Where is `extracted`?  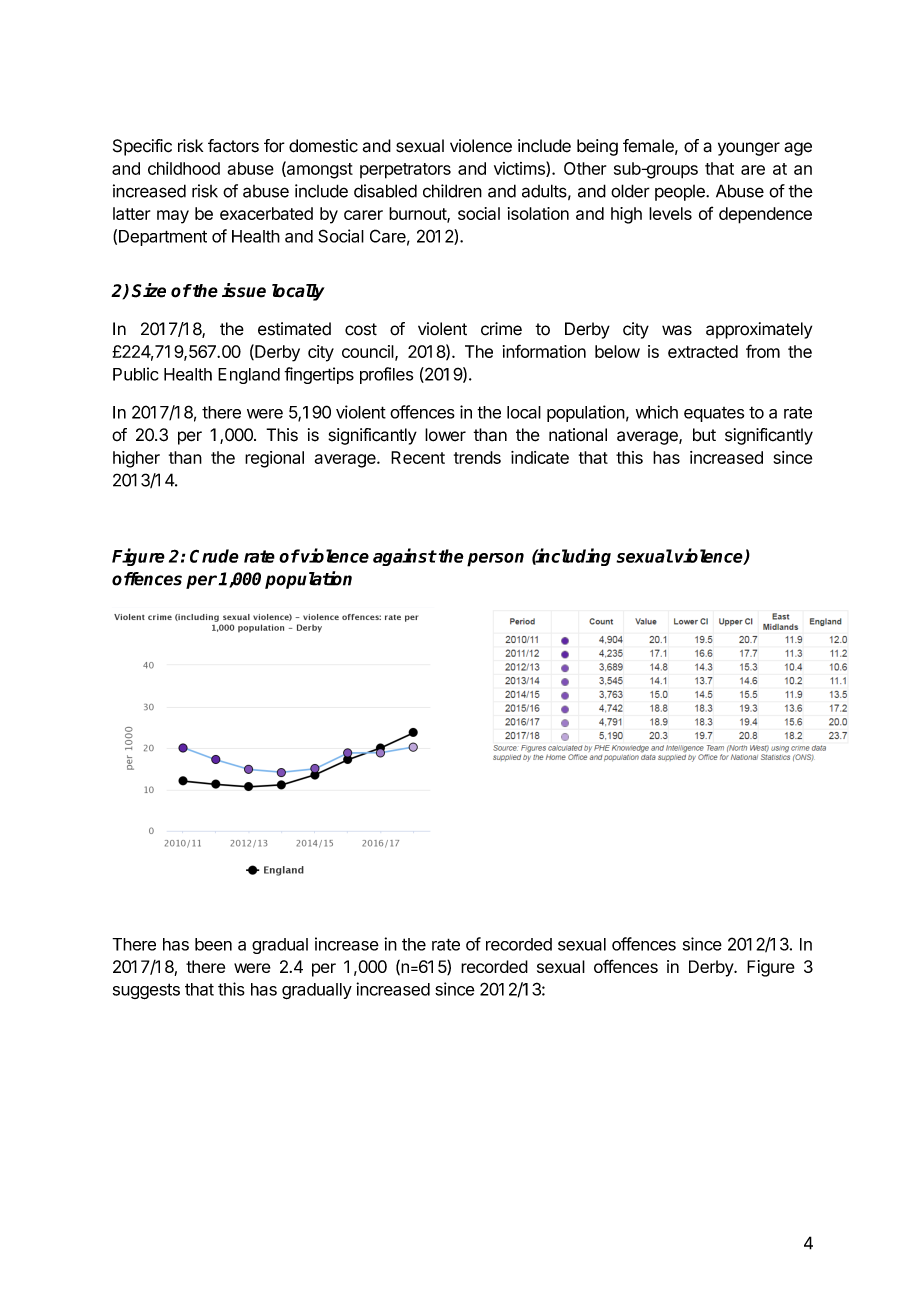
extracted is located at coordinates (703, 351).
